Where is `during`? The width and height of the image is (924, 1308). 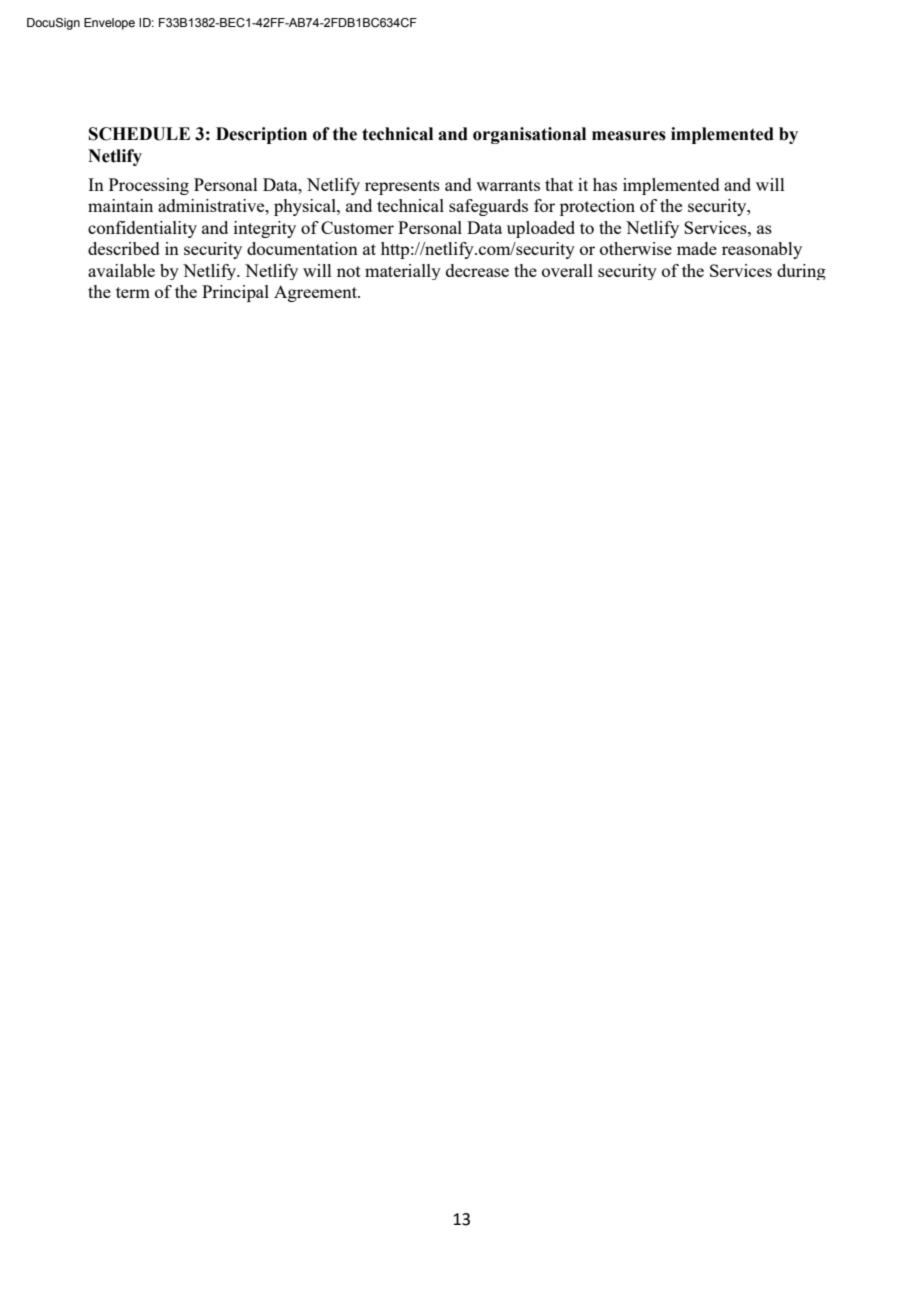
during is located at coordinates (801, 272).
